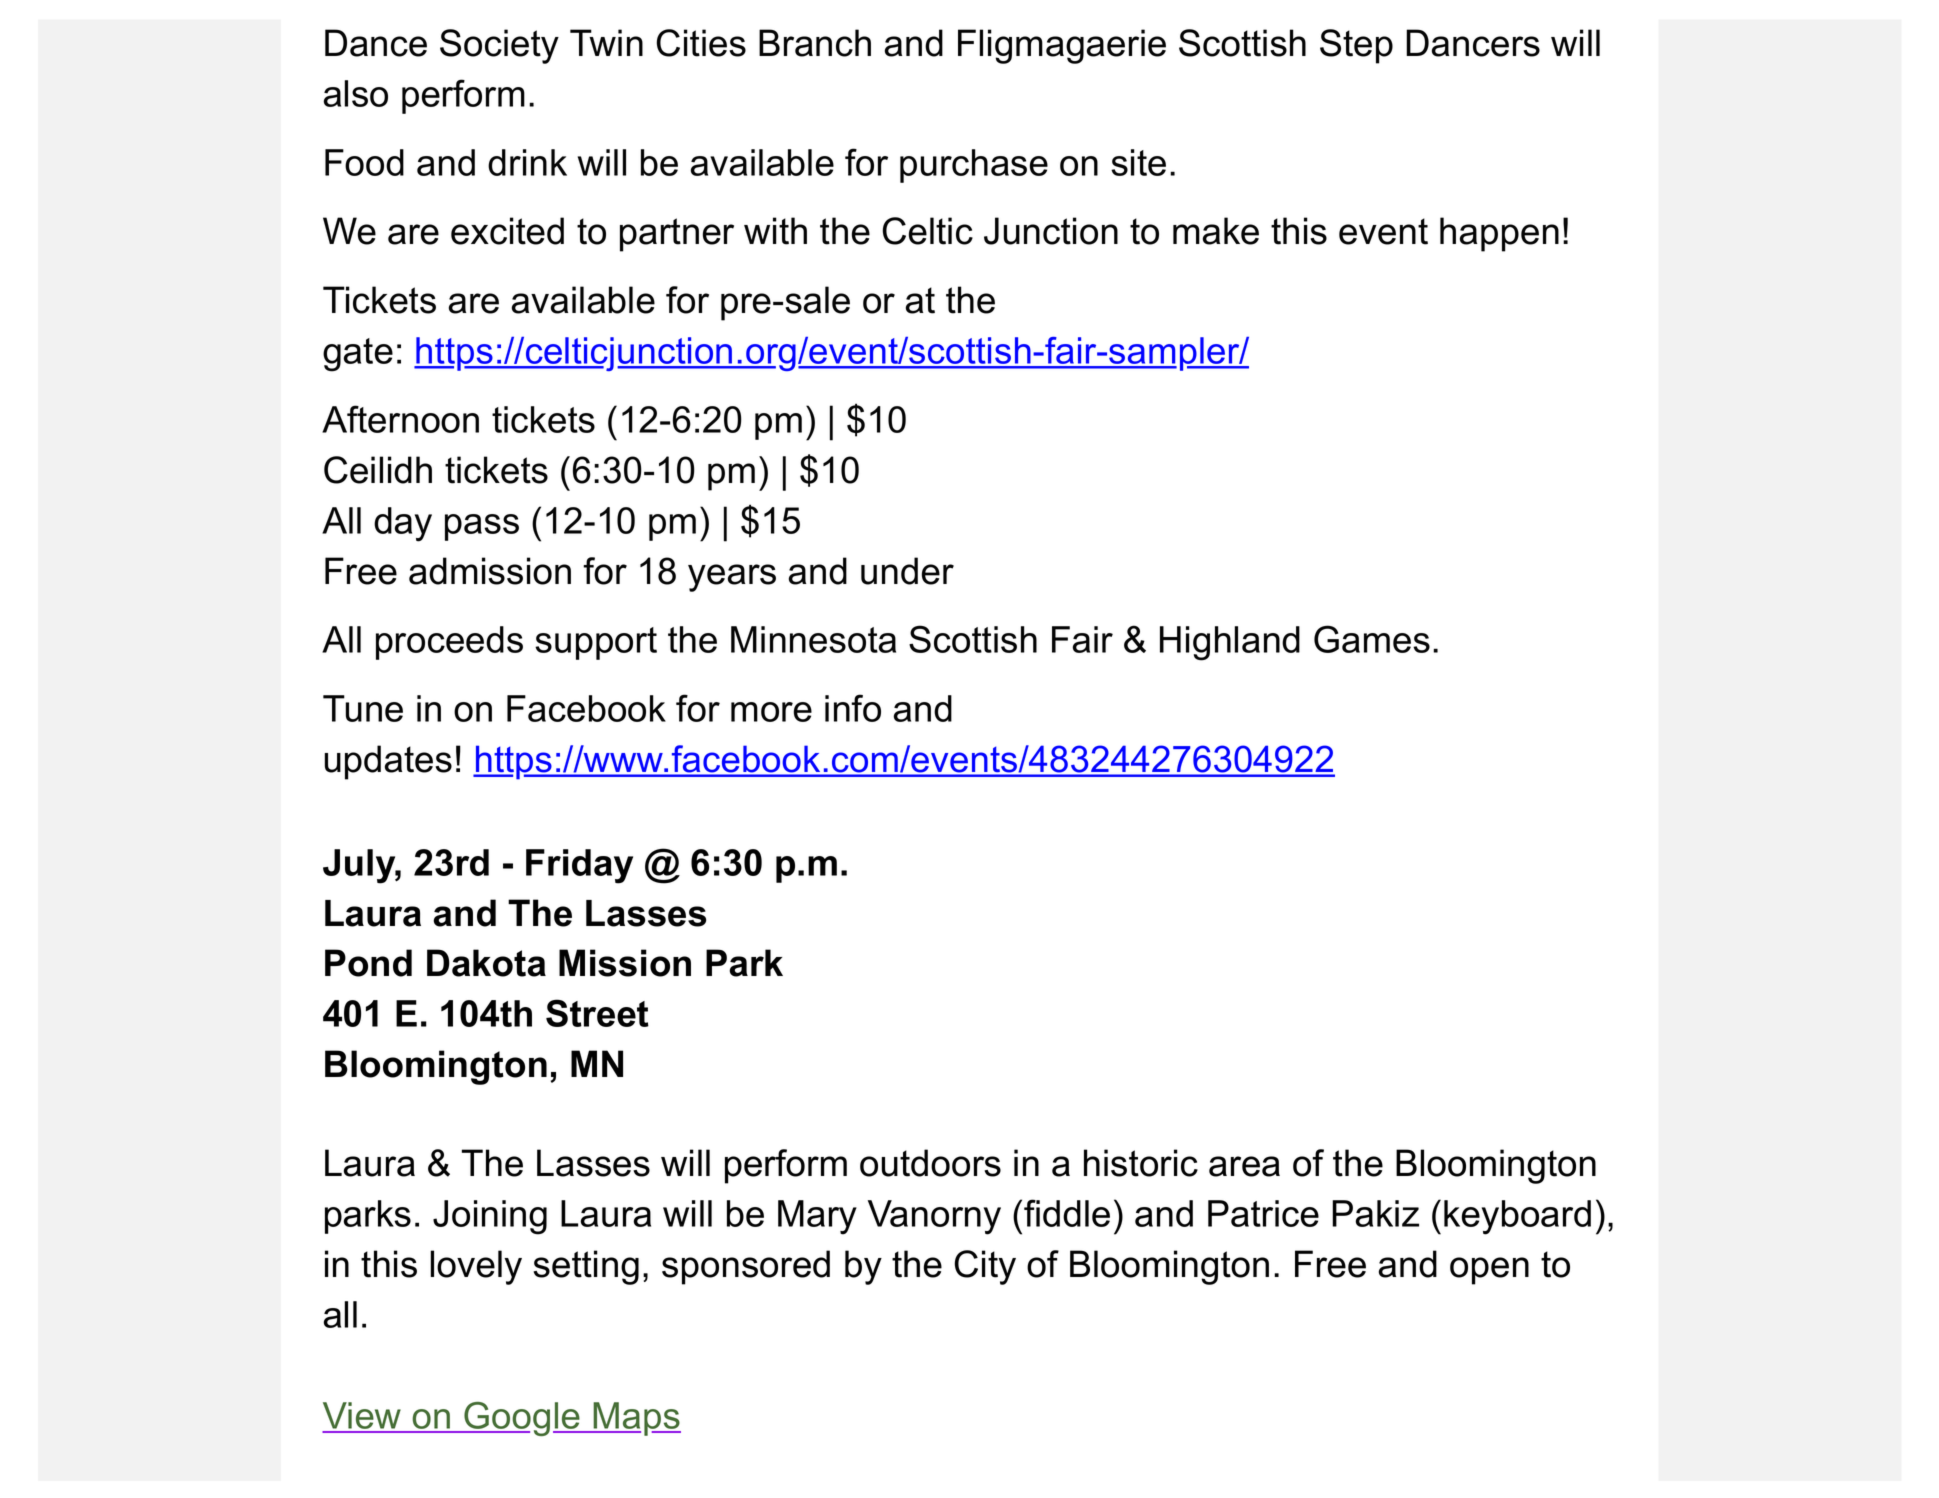 The height and width of the screenshot is (1498, 1939). Describe the element at coordinates (815, 43) in the screenshot. I see `Branch` at that location.
